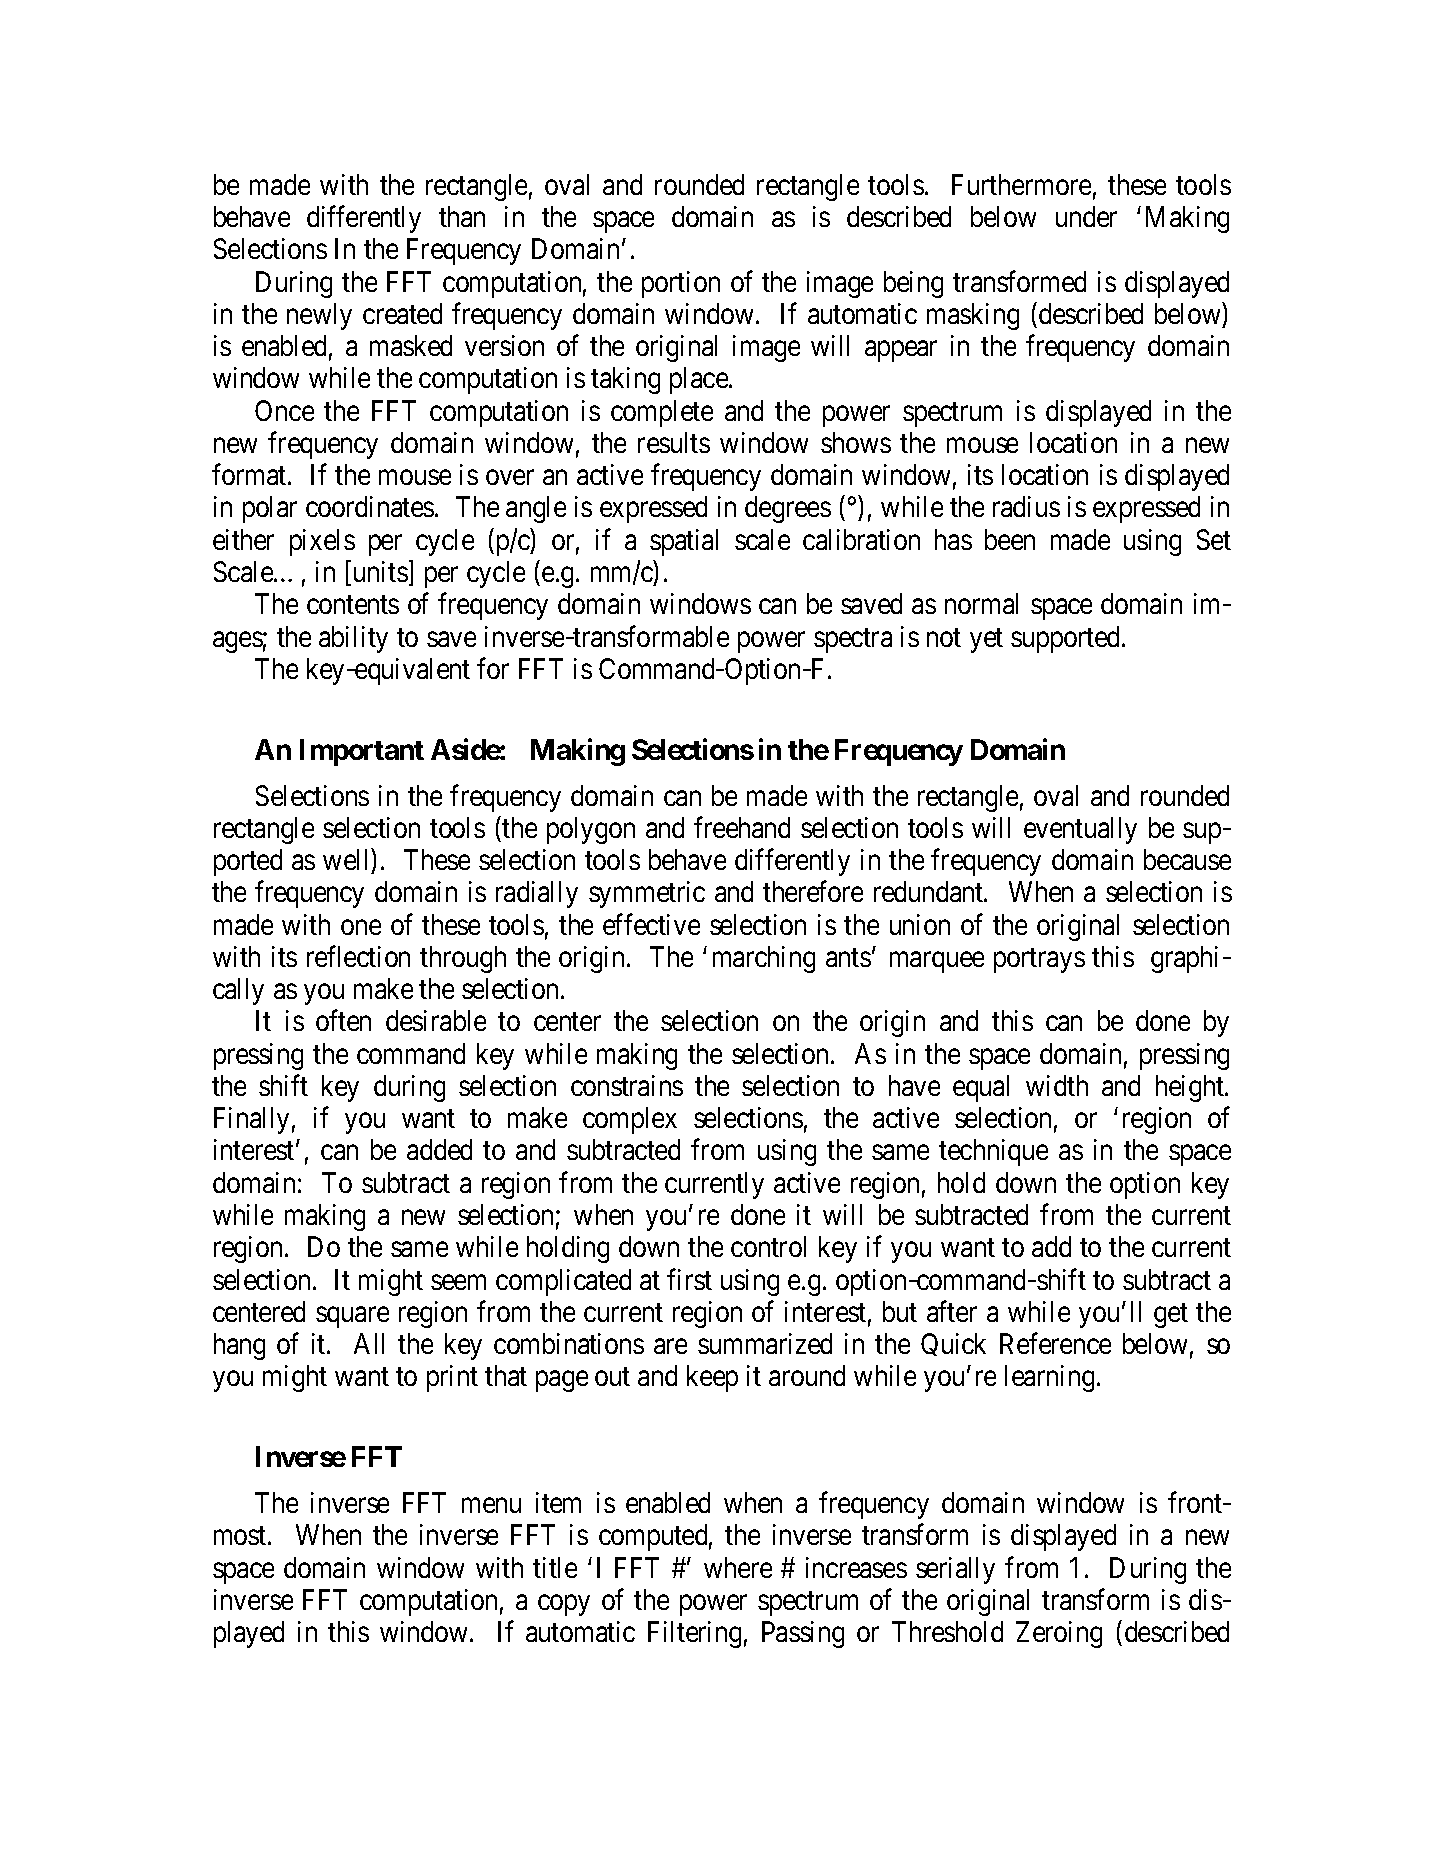 The image size is (1443, 1868). Describe the element at coordinates (491, 1505) in the page. I see `menu` at that location.
